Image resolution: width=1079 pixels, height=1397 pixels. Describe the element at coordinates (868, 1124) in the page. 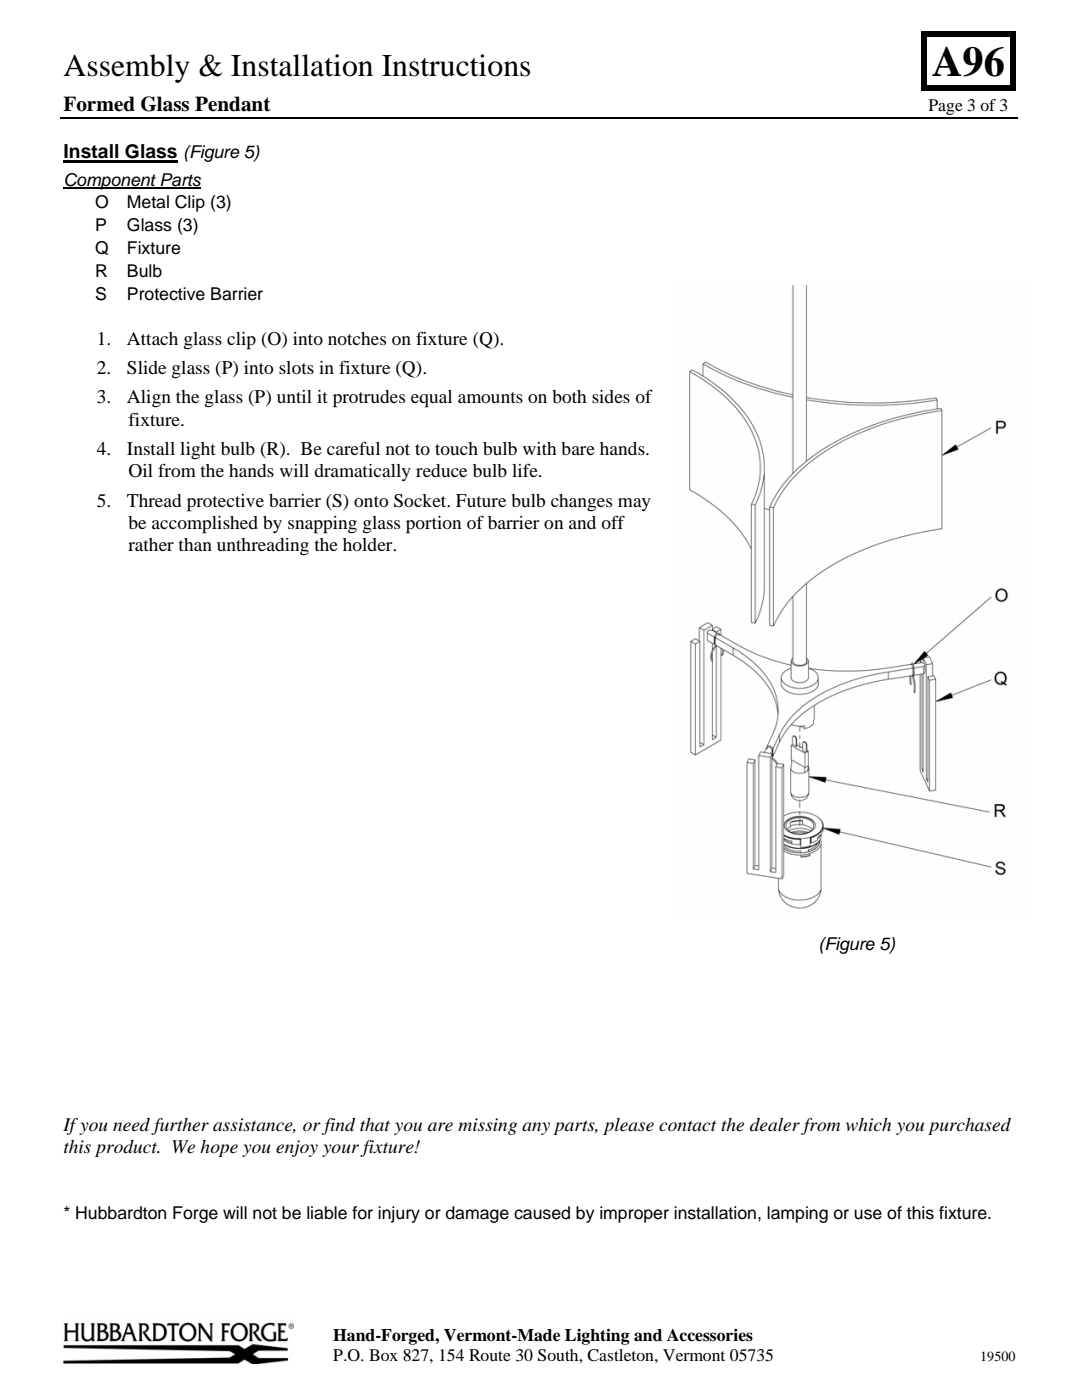

I see `which` at that location.
